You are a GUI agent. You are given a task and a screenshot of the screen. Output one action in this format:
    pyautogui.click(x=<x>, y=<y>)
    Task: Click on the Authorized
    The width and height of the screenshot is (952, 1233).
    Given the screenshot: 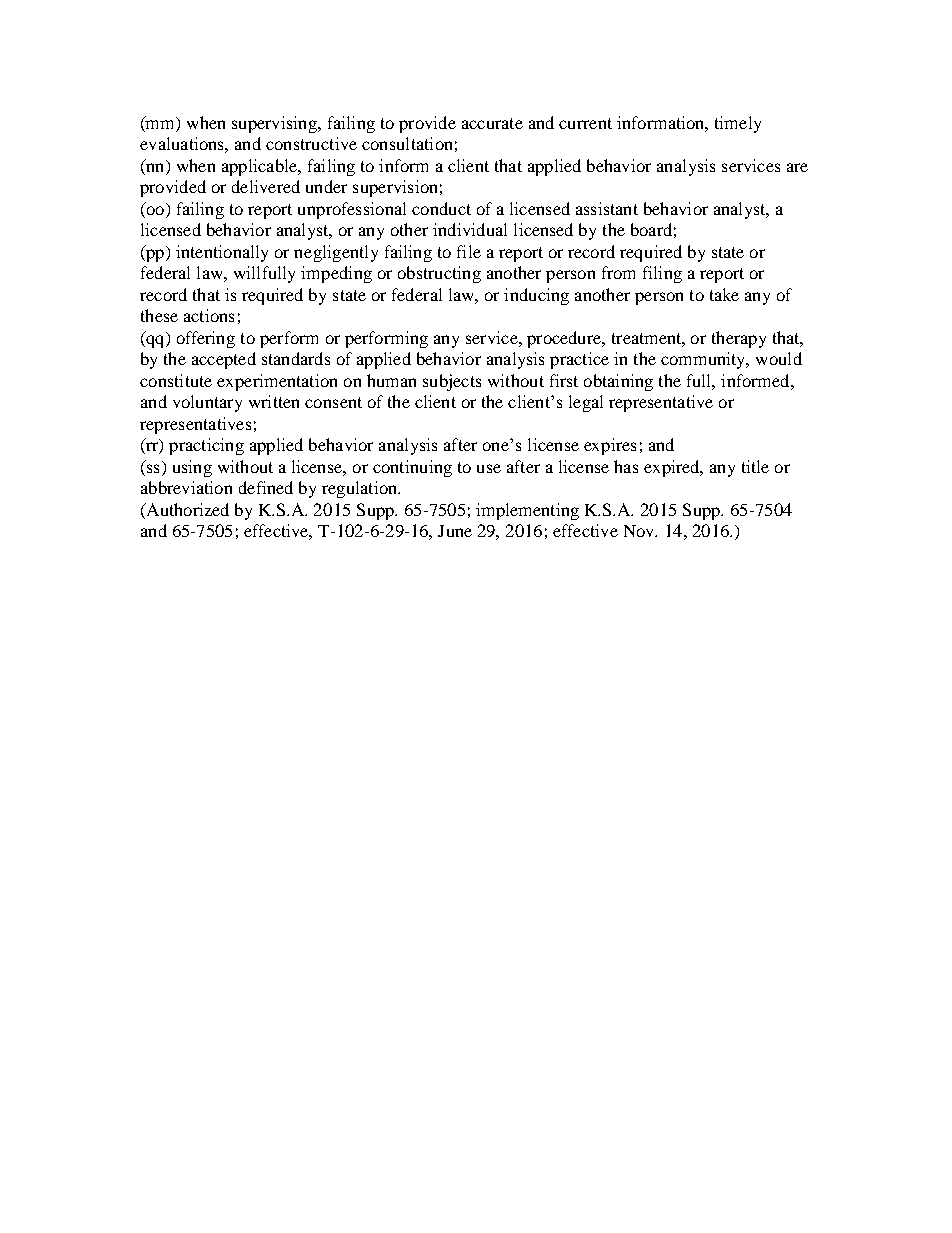 What is the action you would take?
    pyautogui.click(x=186, y=509)
